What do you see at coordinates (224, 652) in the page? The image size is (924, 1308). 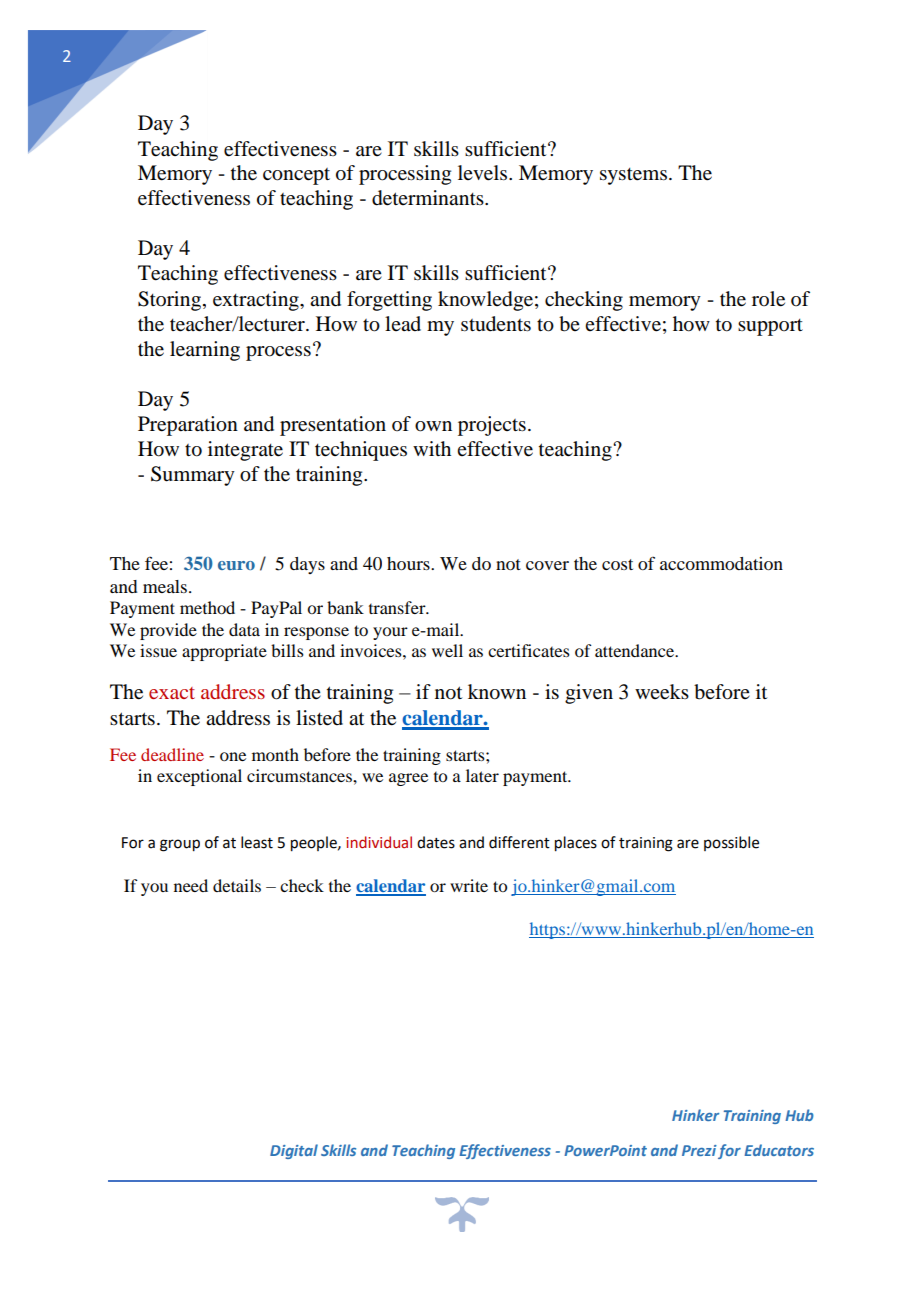 I see `appropriate` at bounding box center [224, 652].
